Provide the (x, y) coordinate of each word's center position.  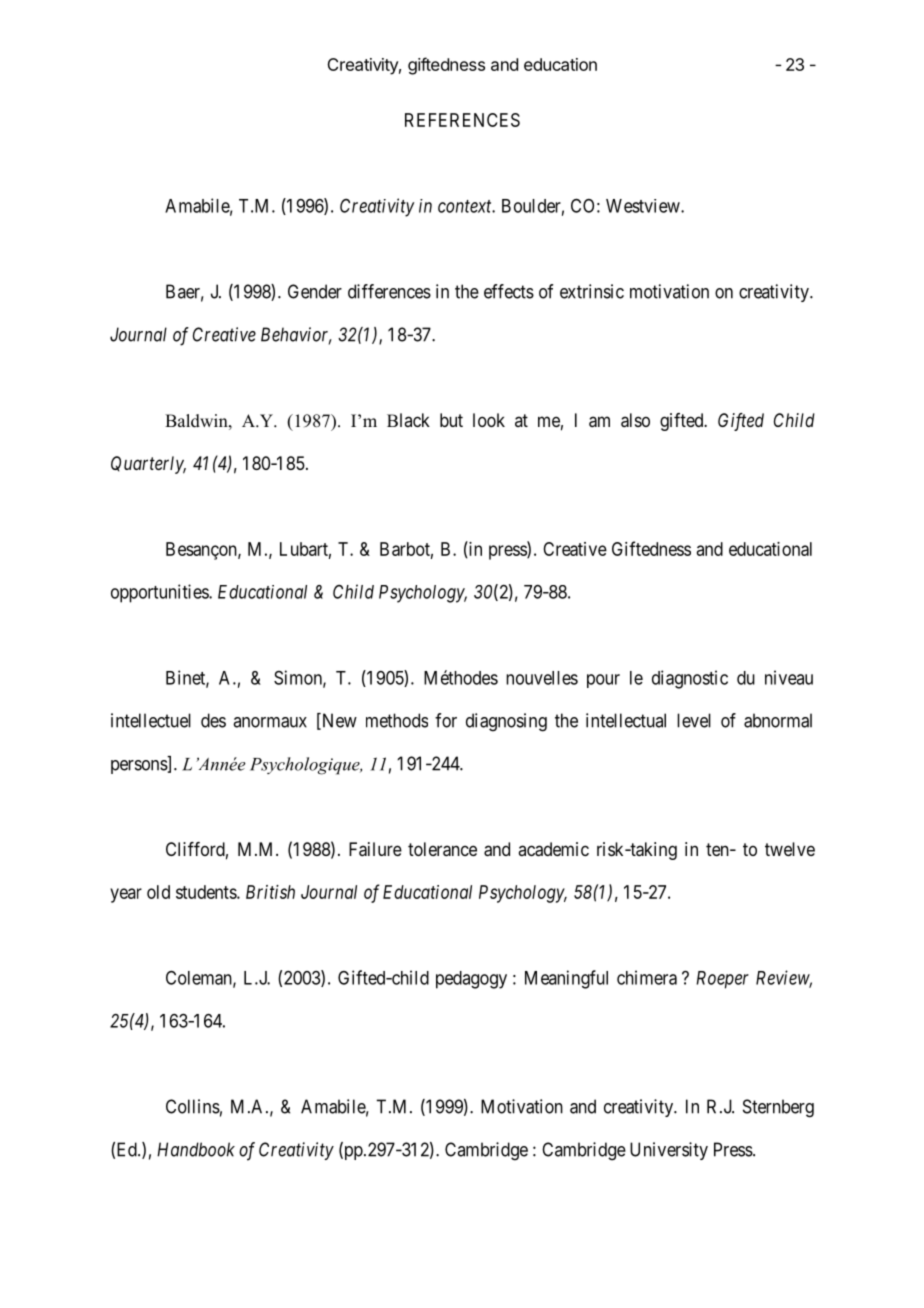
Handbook (196, 1149)
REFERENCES (462, 120)
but (451, 420)
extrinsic (592, 291)
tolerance (442, 849)
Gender (315, 291)
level (694, 720)
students (207, 892)
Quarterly (148, 465)
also (635, 420)
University (669, 1151)
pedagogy (471, 980)
